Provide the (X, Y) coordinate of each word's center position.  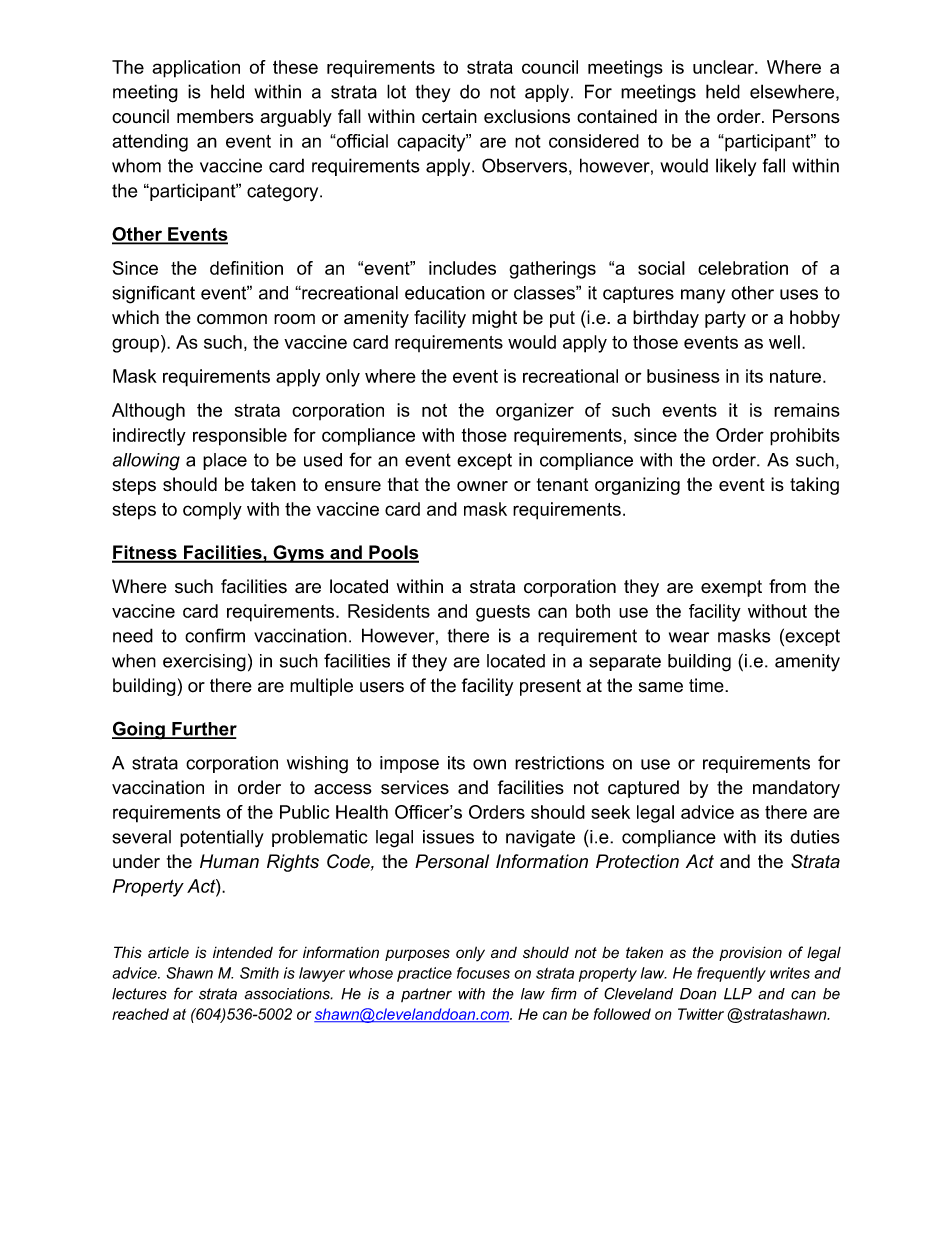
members (215, 116)
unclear (724, 67)
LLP (738, 994)
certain (449, 116)
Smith (259, 973)
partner (426, 995)
